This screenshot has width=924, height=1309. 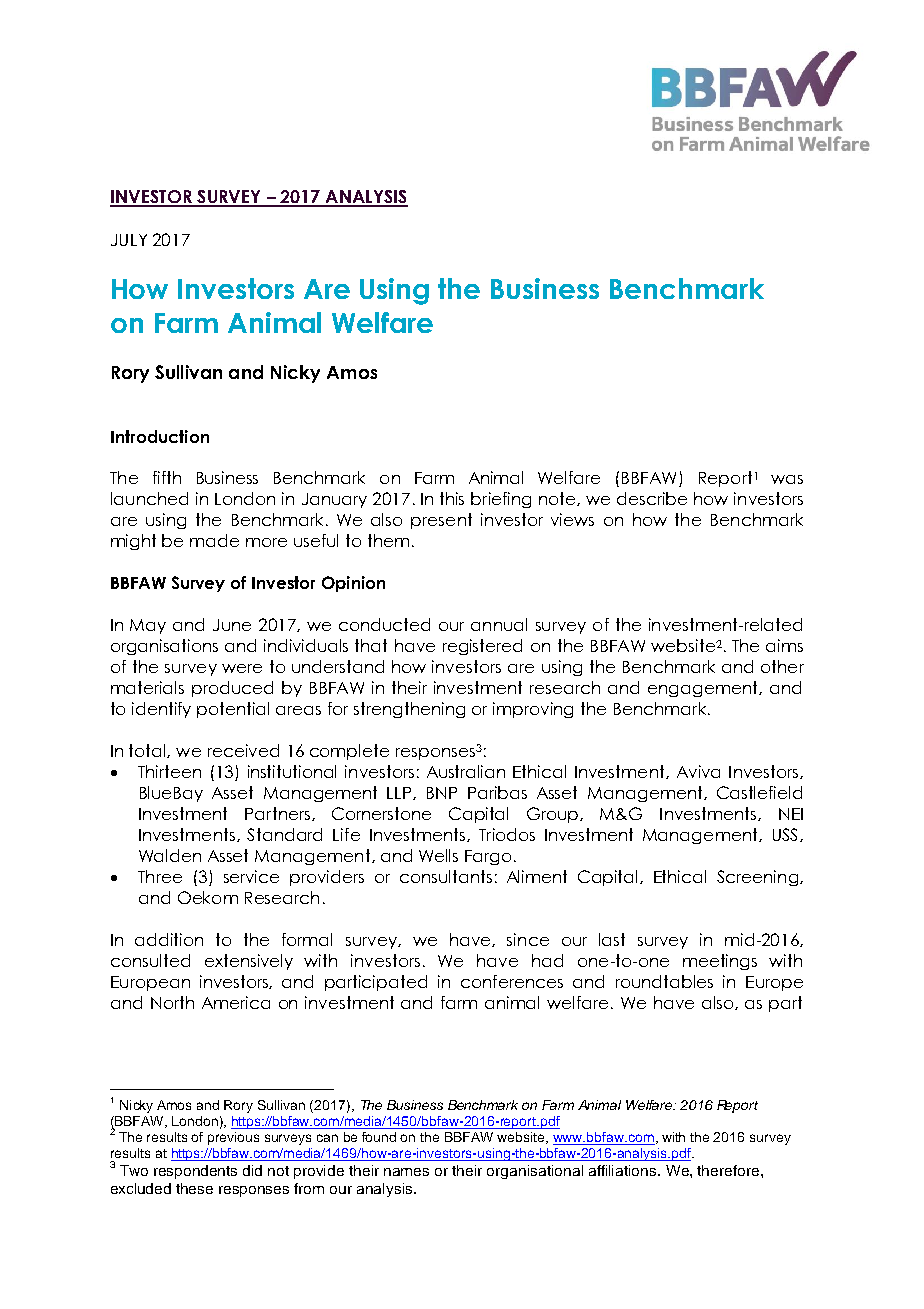 What do you see at coordinates (441, 521) in the screenshot?
I see `present` at bounding box center [441, 521].
